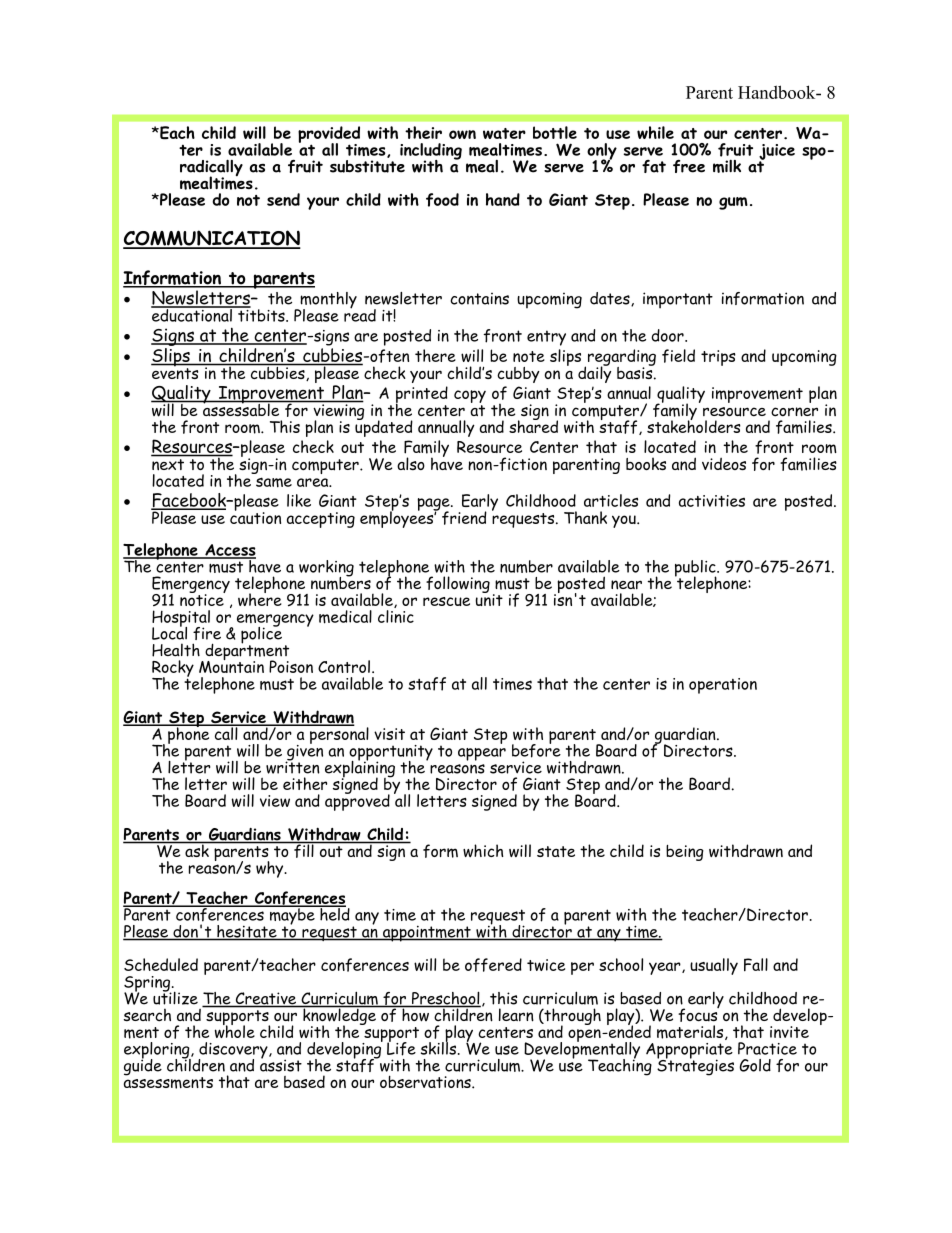  What do you see at coordinates (446, 601) in the screenshot?
I see `rescue` at bounding box center [446, 601].
